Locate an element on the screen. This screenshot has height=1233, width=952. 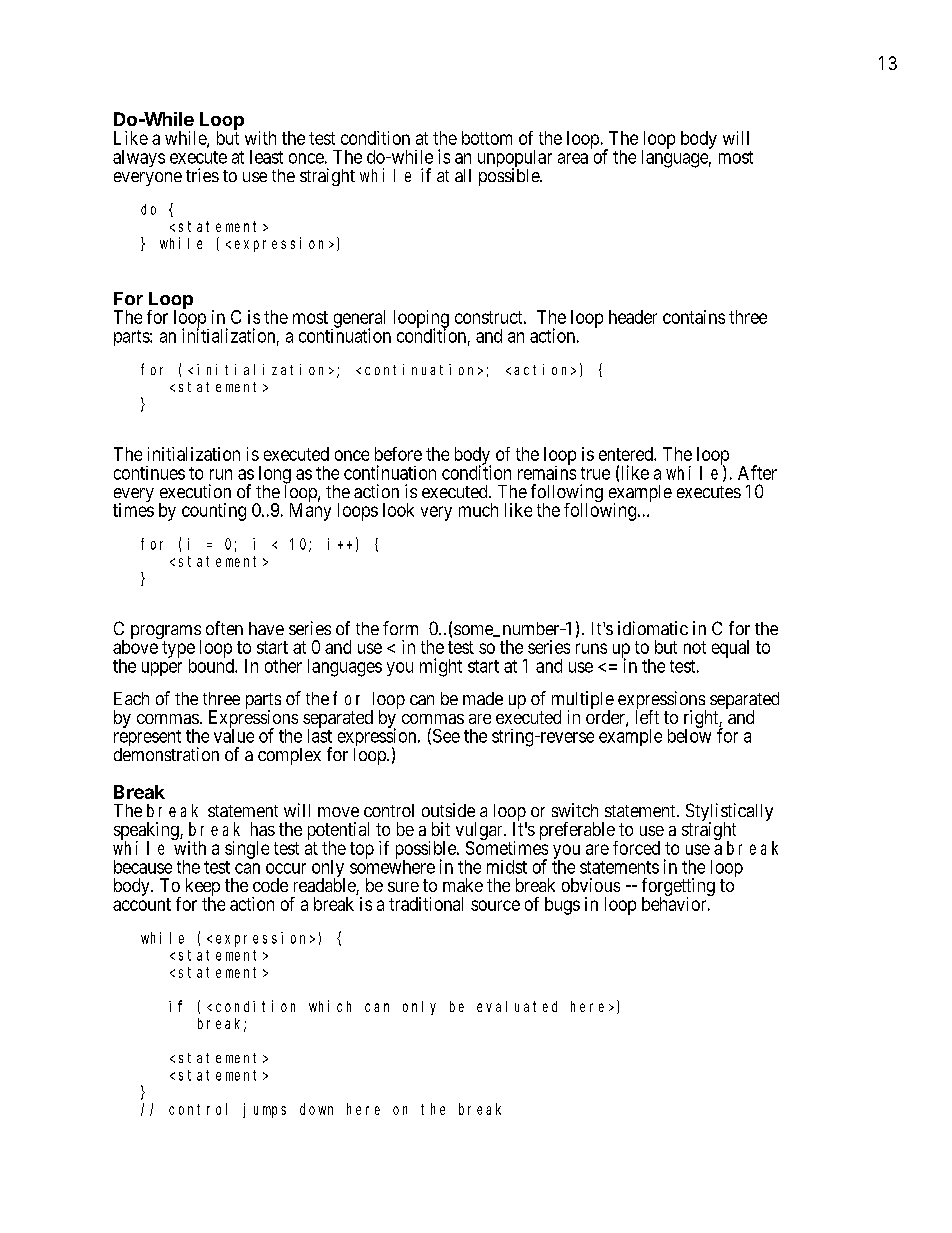
area is located at coordinates (573, 158).
